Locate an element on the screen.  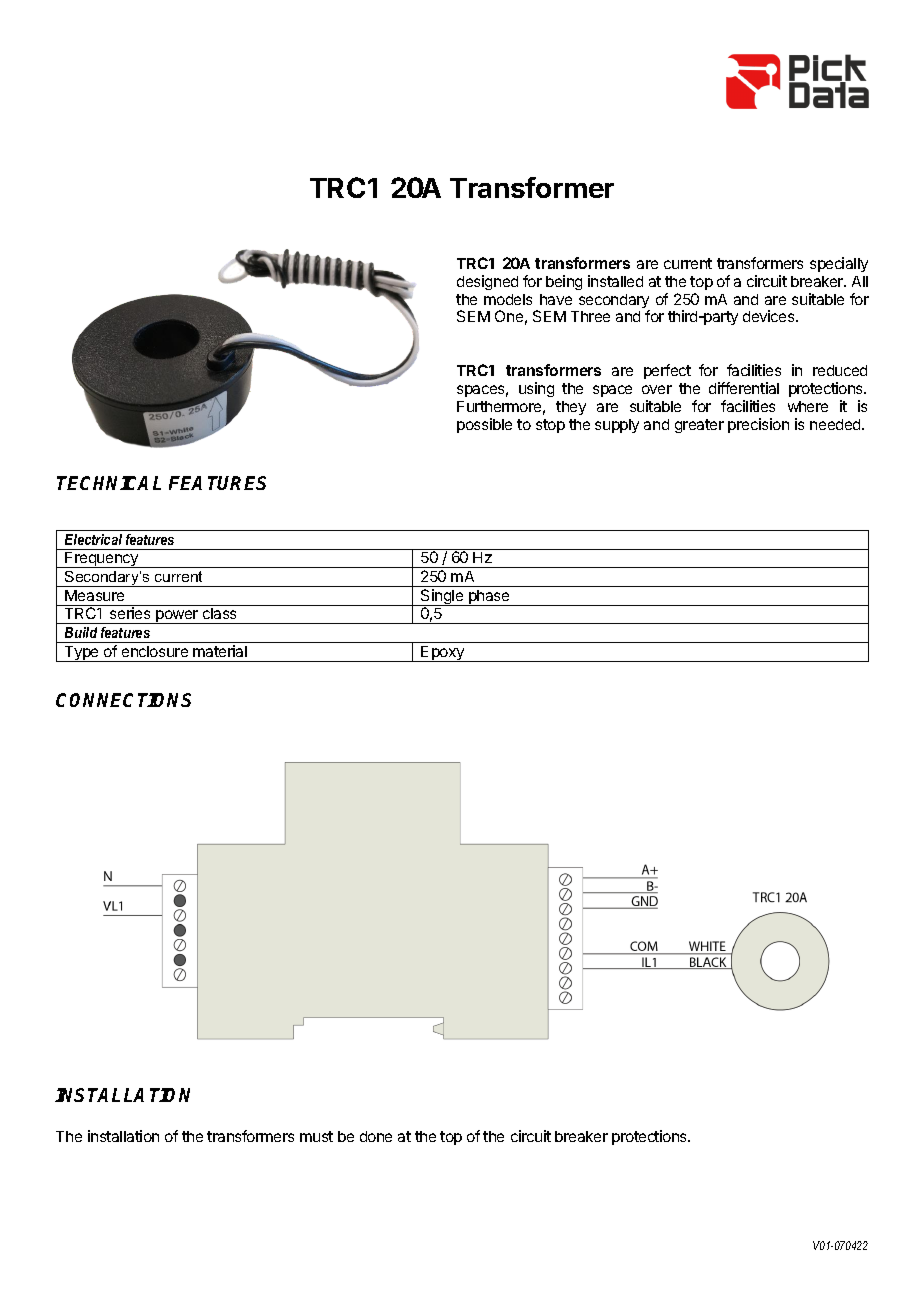
Epoxy is located at coordinates (443, 654).
